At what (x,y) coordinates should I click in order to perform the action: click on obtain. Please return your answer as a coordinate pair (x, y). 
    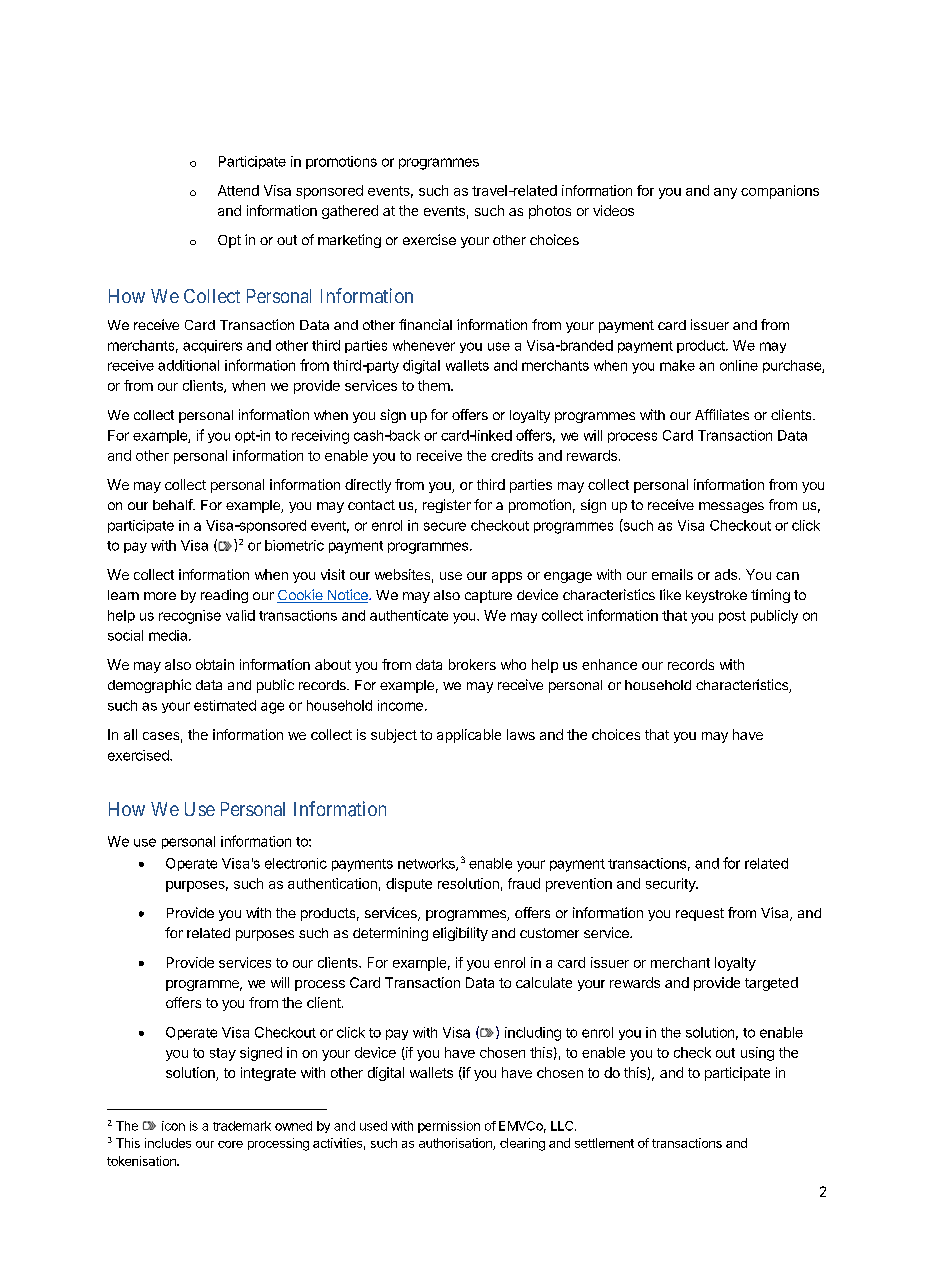
    Looking at the image, I should click on (215, 664).
